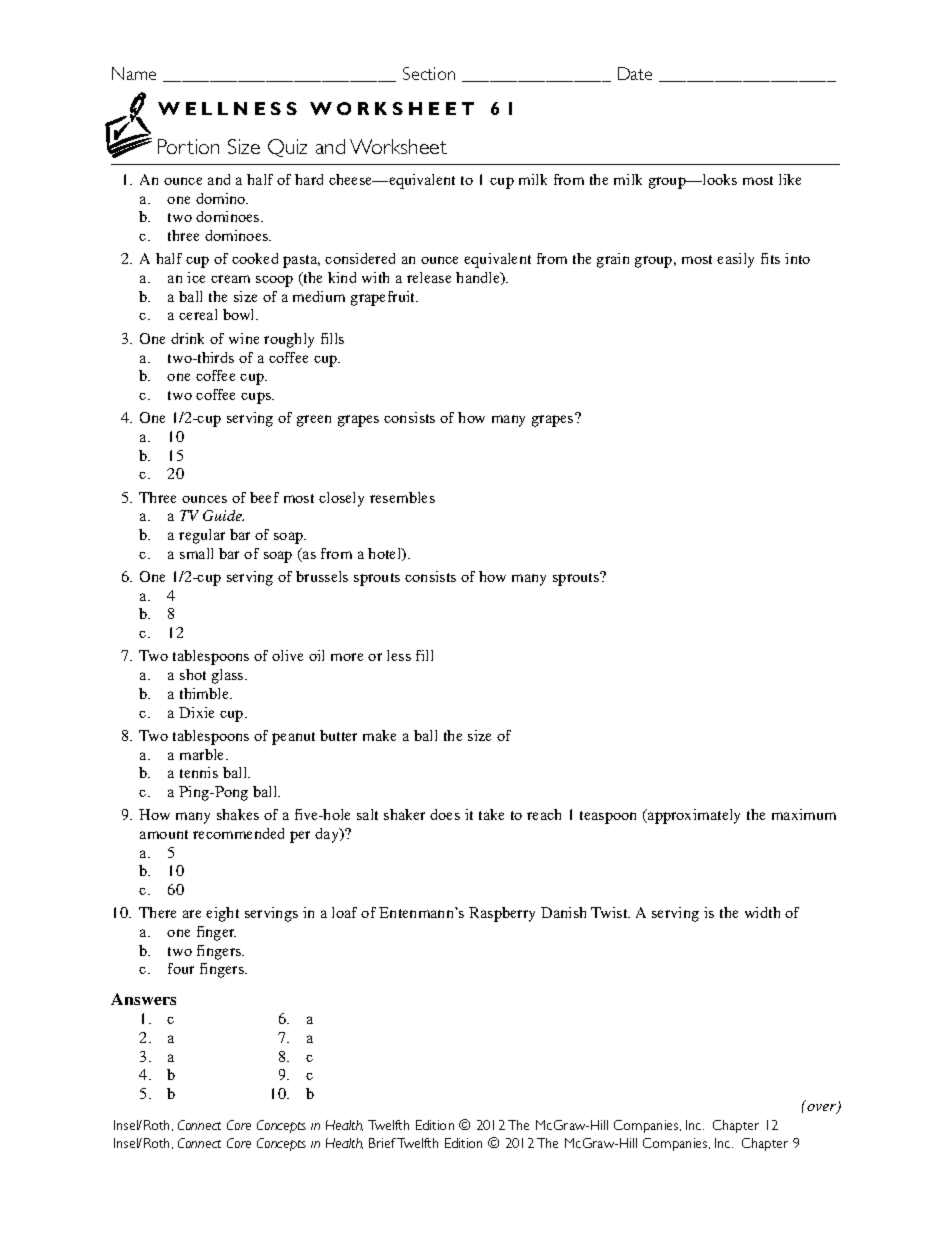 This screenshot has width=952, height=1233. What do you see at coordinates (143, 999) in the screenshot?
I see `Answers` at bounding box center [143, 999].
